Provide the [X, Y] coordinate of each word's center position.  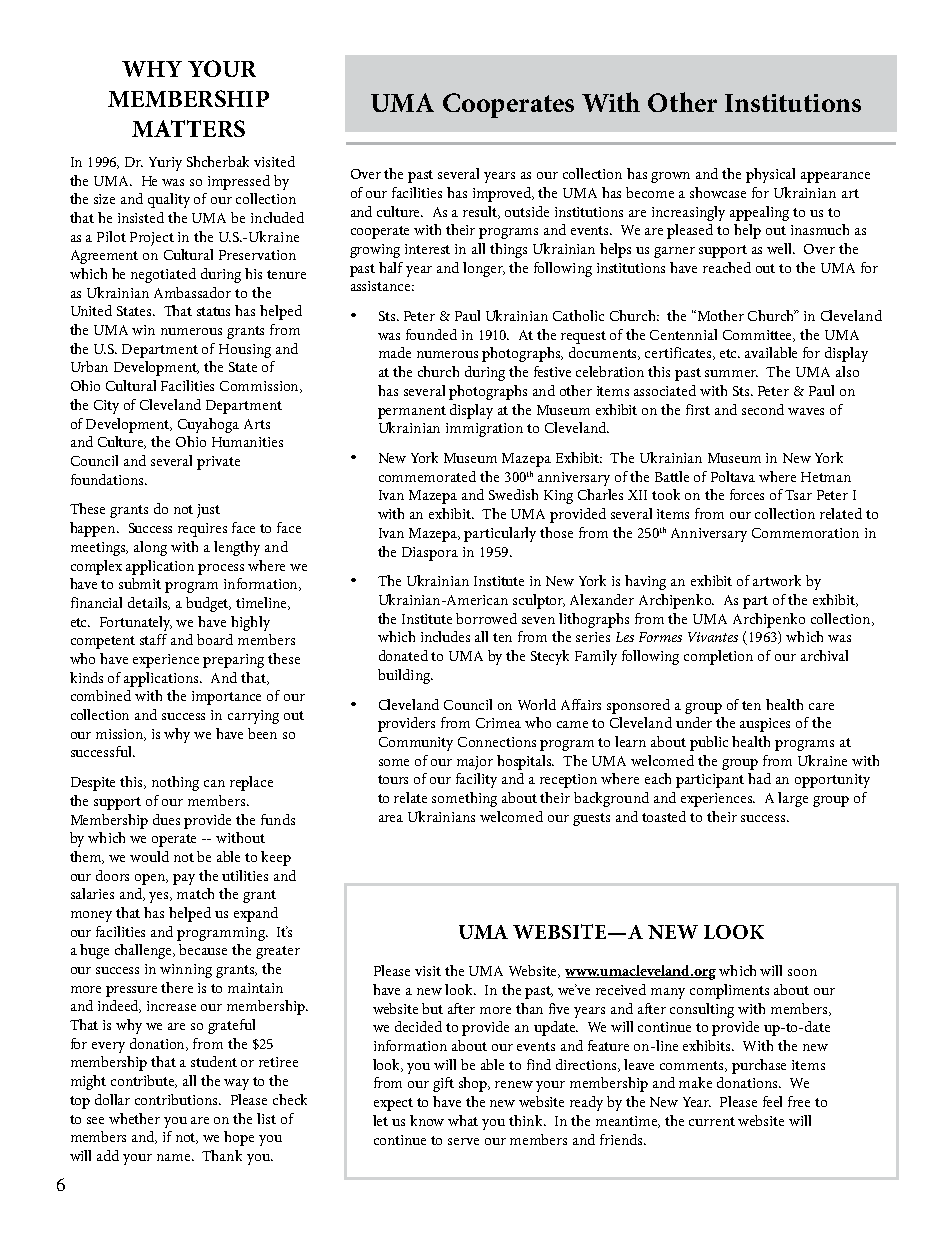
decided [418, 1026]
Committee [759, 336]
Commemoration [805, 533]
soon [802, 972]
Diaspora [430, 554]
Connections [497, 742]
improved [503, 194]
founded [431, 334]
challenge [145, 951]
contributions [178, 1099]
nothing [175, 783]
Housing [245, 351]
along [150, 548]
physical [770, 175]
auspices [765, 725]
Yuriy [165, 164]
